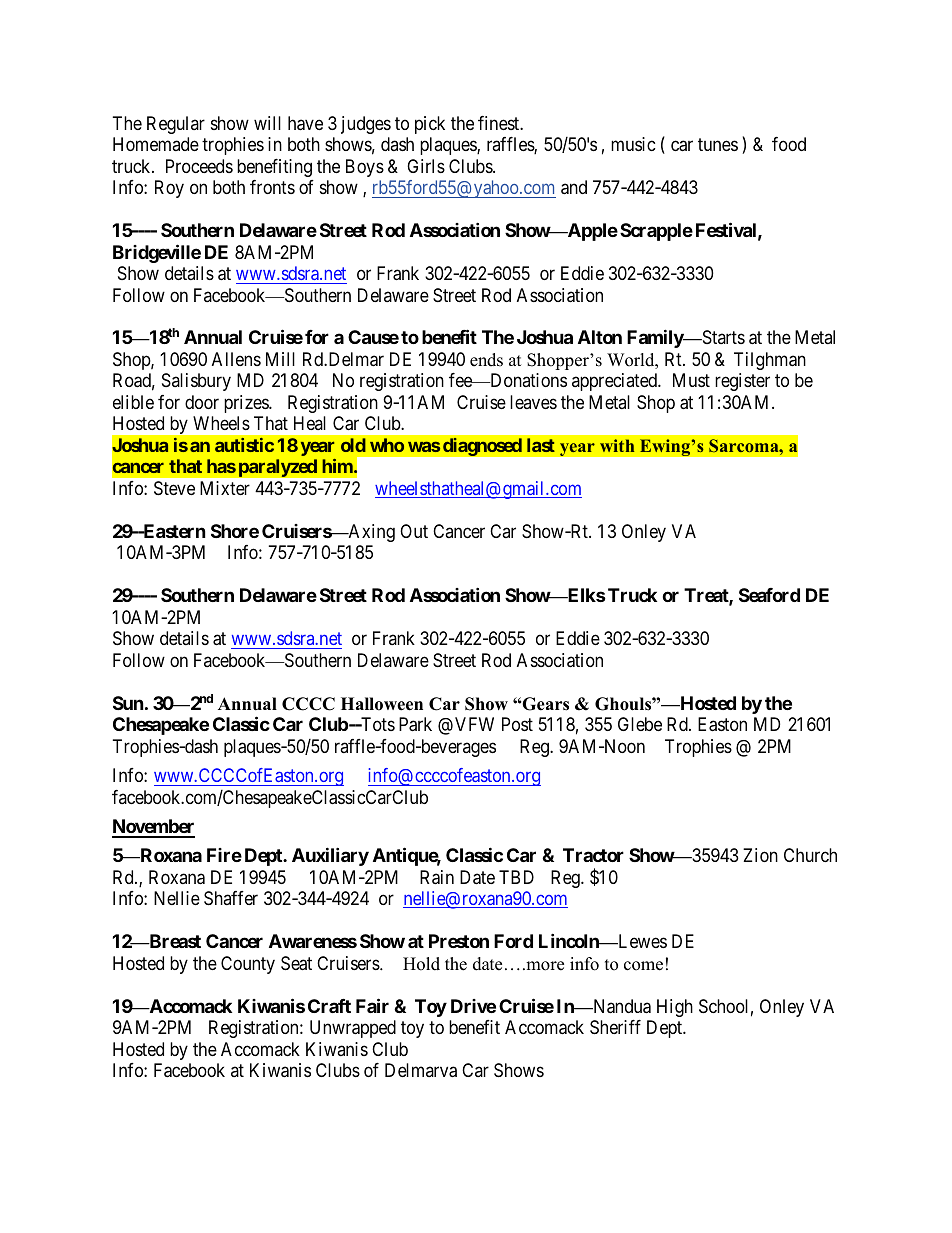 This image has height=1233, width=952. I want to click on County, so click(248, 965).
